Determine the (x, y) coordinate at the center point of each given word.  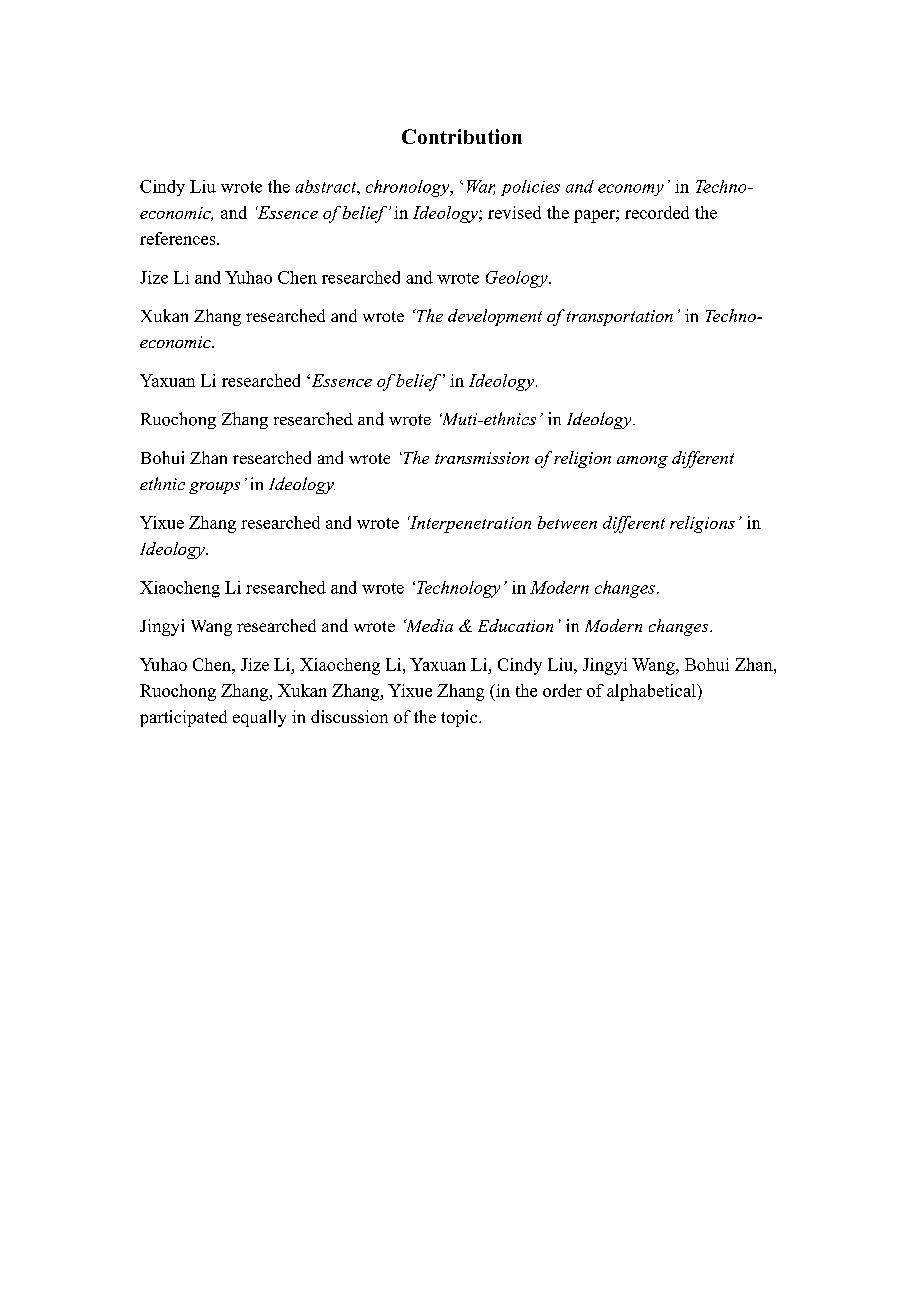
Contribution (462, 136)
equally (259, 718)
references (179, 238)
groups (214, 488)
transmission (482, 458)
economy (631, 190)
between (567, 522)
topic (460, 718)
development (495, 317)
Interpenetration (469, 524)
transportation (620, 318)
